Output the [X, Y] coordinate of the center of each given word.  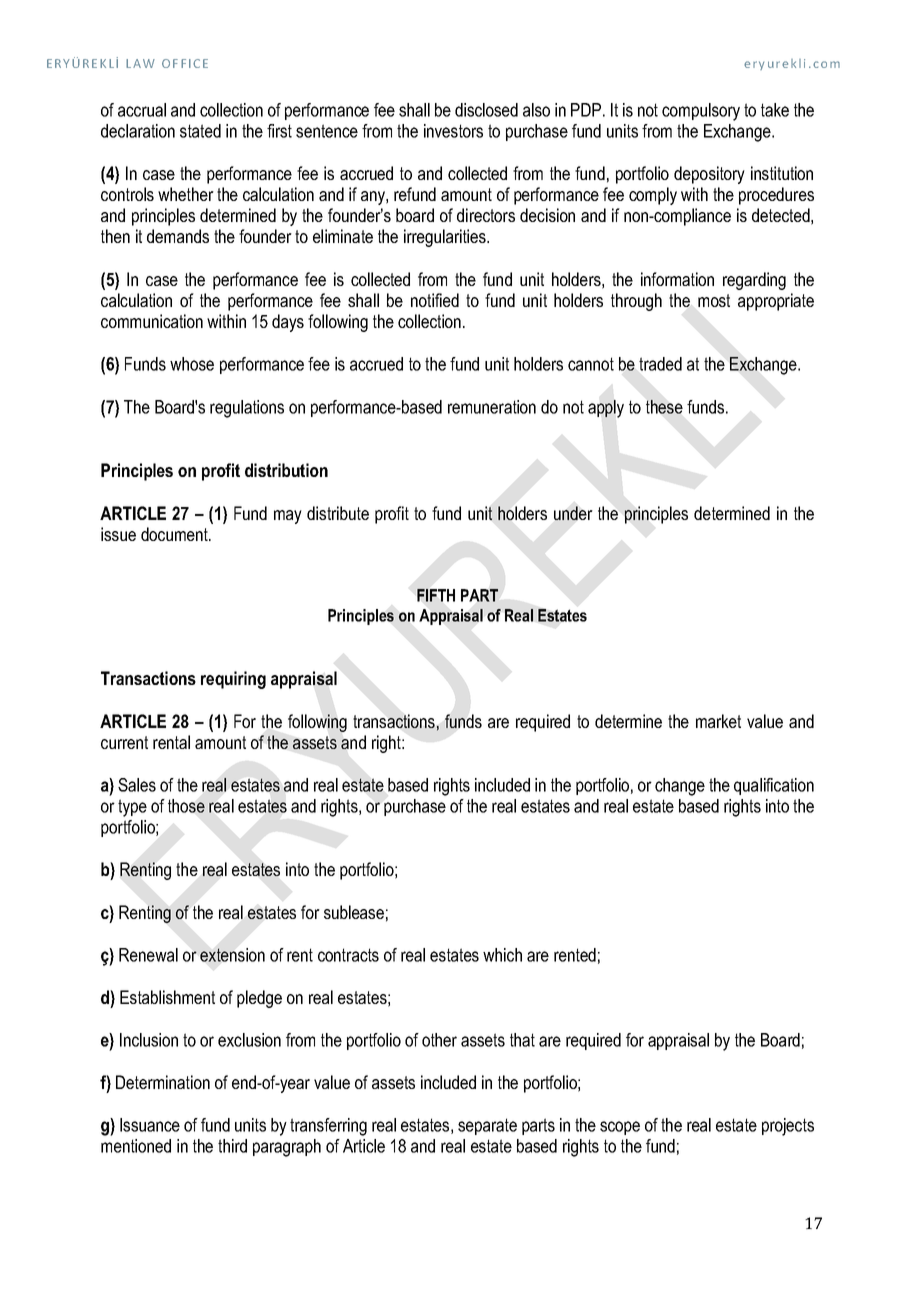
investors [453, 131]
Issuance [150, 1125]
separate [487, 1126]
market [718, 721]
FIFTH [436, 595]
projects [788, 1127]
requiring [233, 680]
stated [200, 131]
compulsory [701, 112]
